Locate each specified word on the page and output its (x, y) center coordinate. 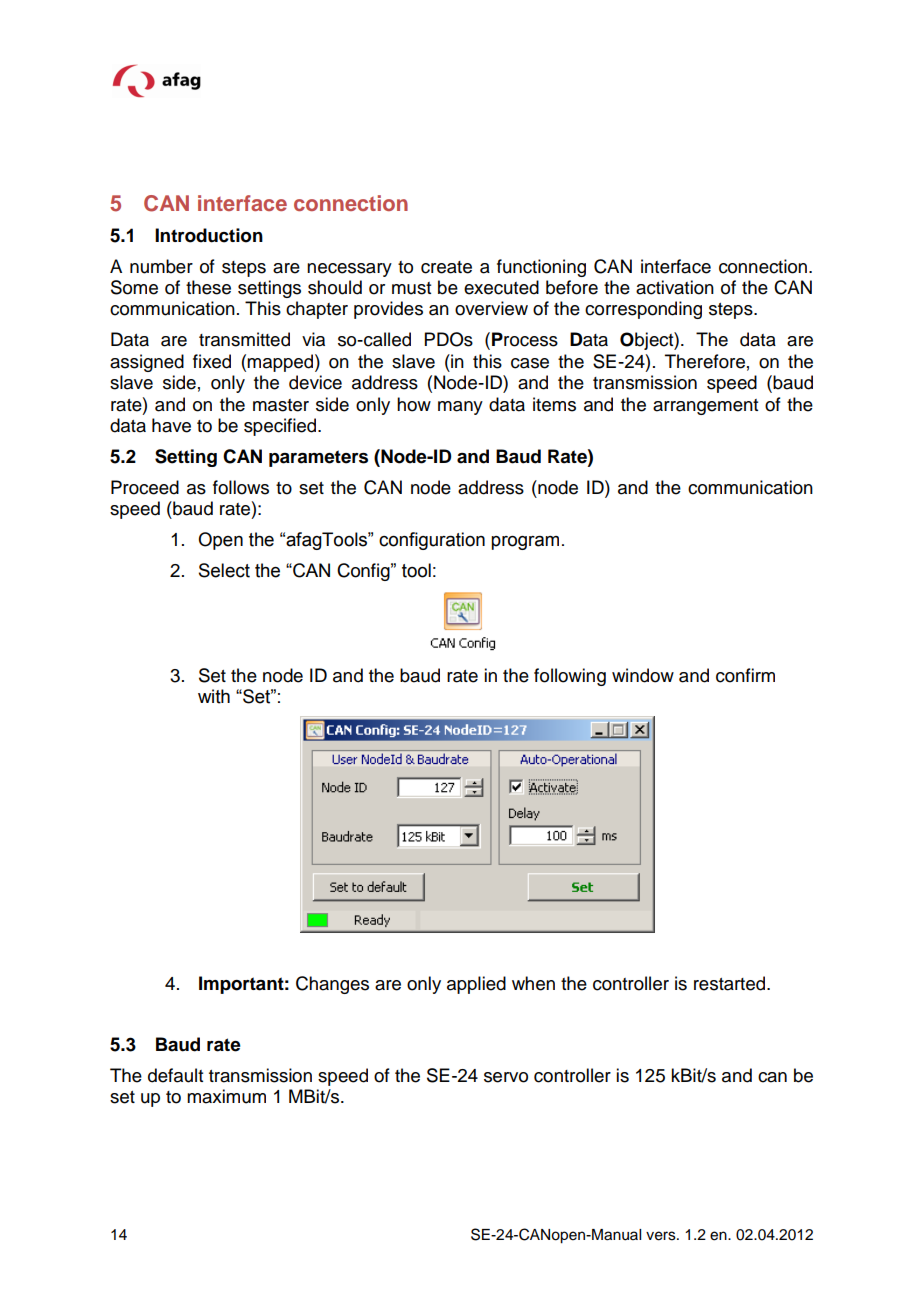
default (175, 1075)
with (214, 696)
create (446, 267)
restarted (729, 983)
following (570, 677)
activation (675, 287)
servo (506, 1077)
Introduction (209, 235)
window (643, 675)
